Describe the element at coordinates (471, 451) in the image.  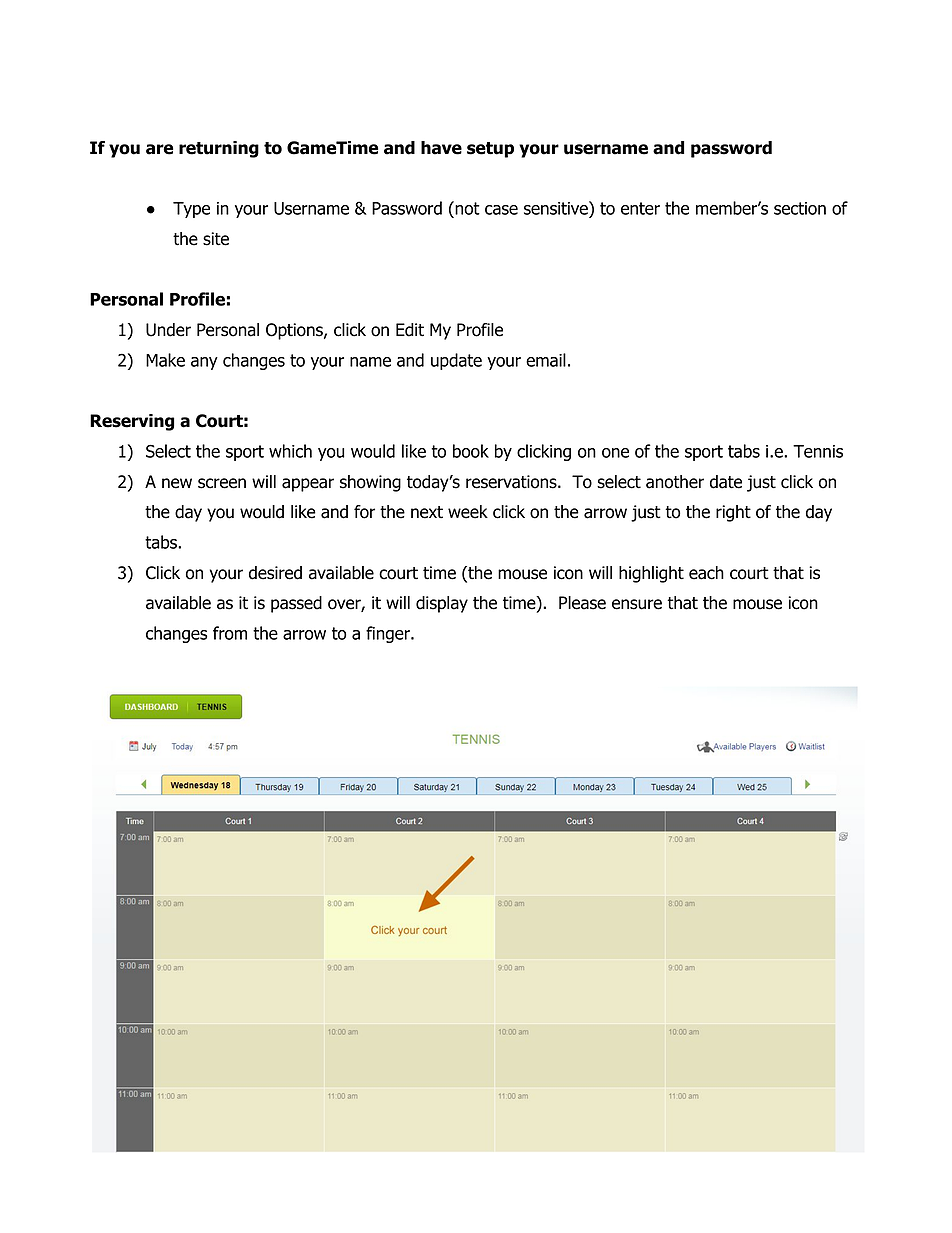
I see `book` at that location.
